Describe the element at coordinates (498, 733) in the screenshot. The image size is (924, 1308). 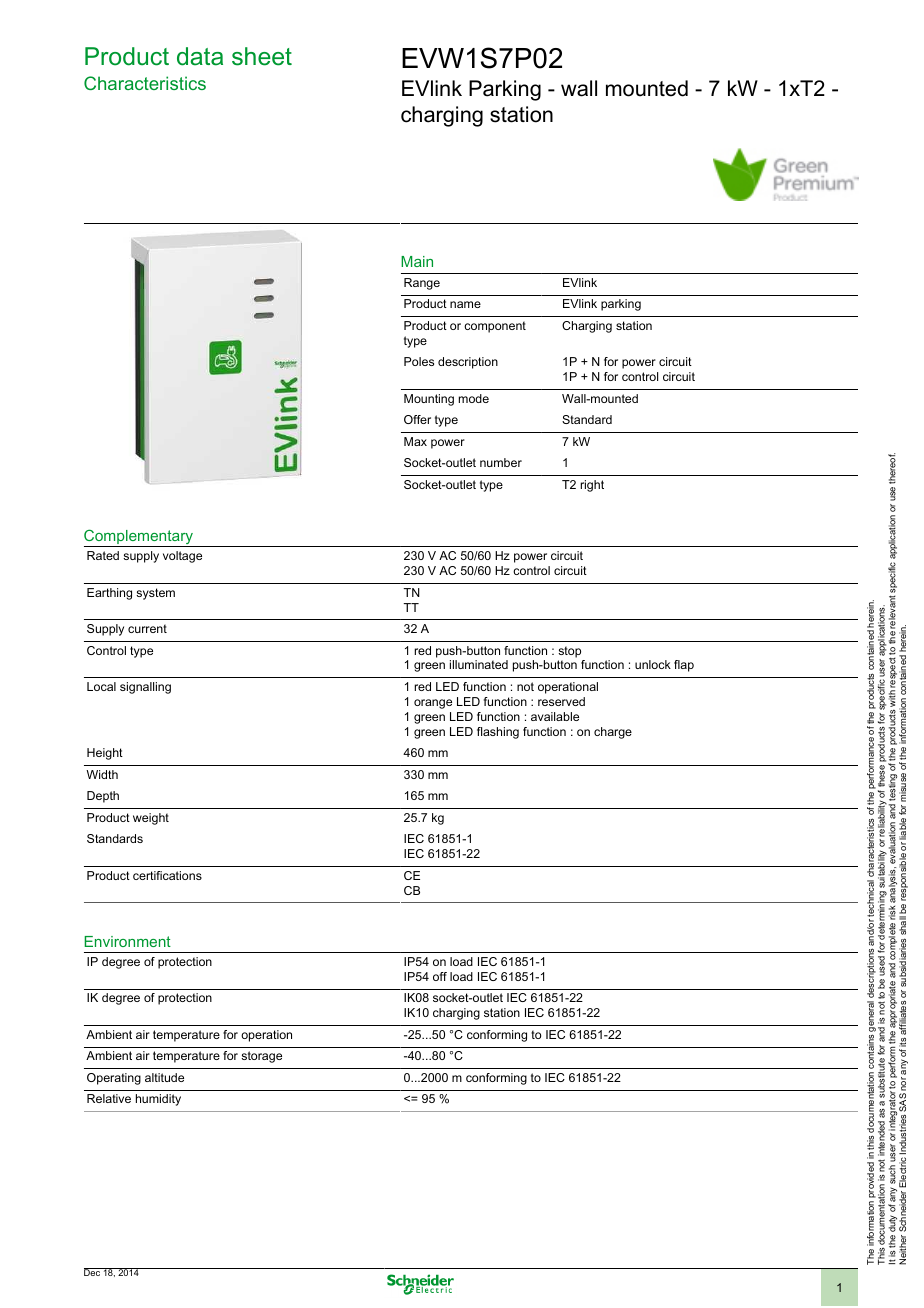
I see `flashing` at that location.
